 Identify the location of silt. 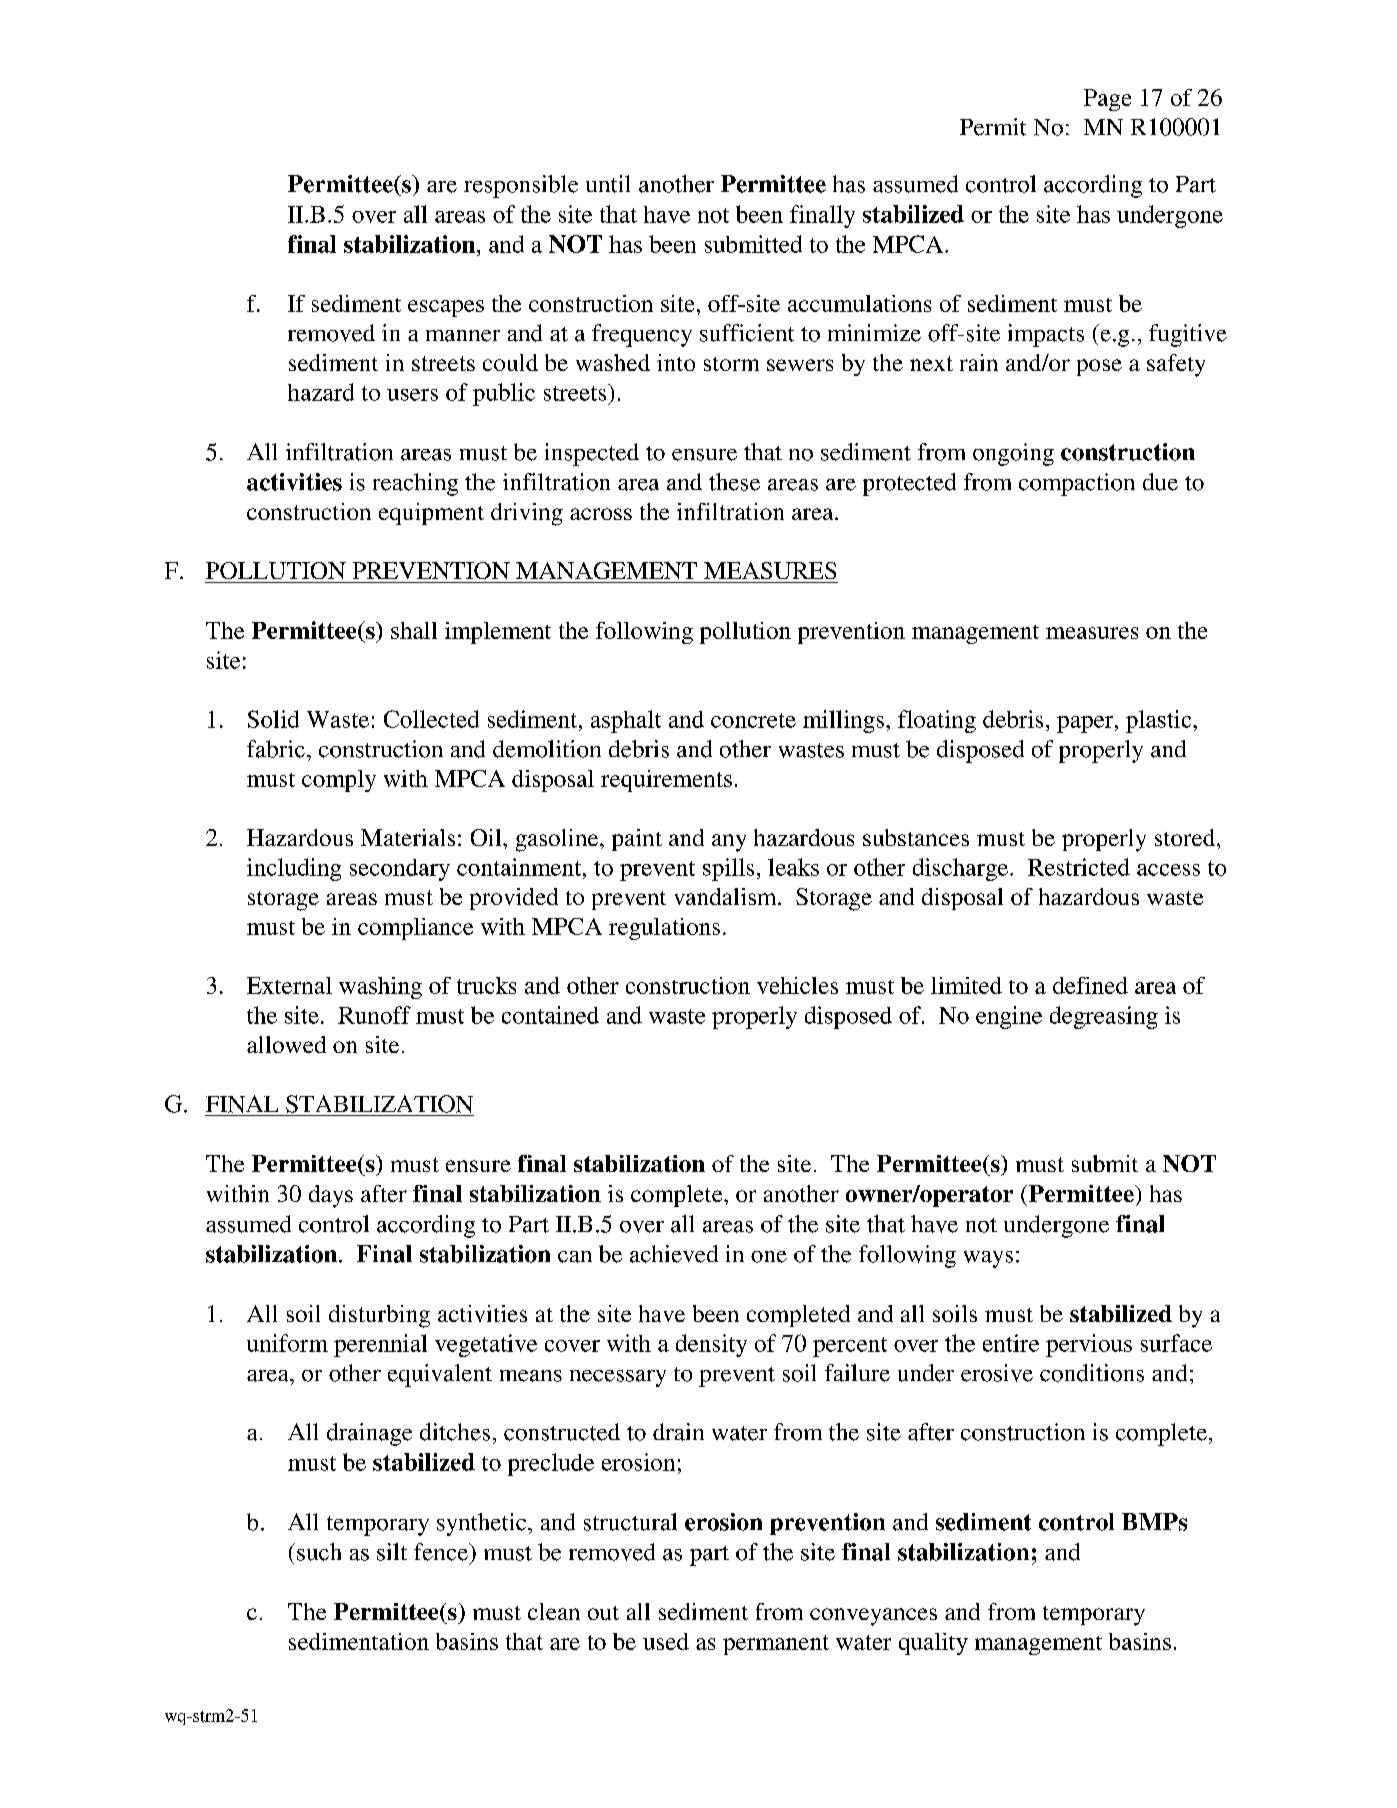
(392, 1552).
